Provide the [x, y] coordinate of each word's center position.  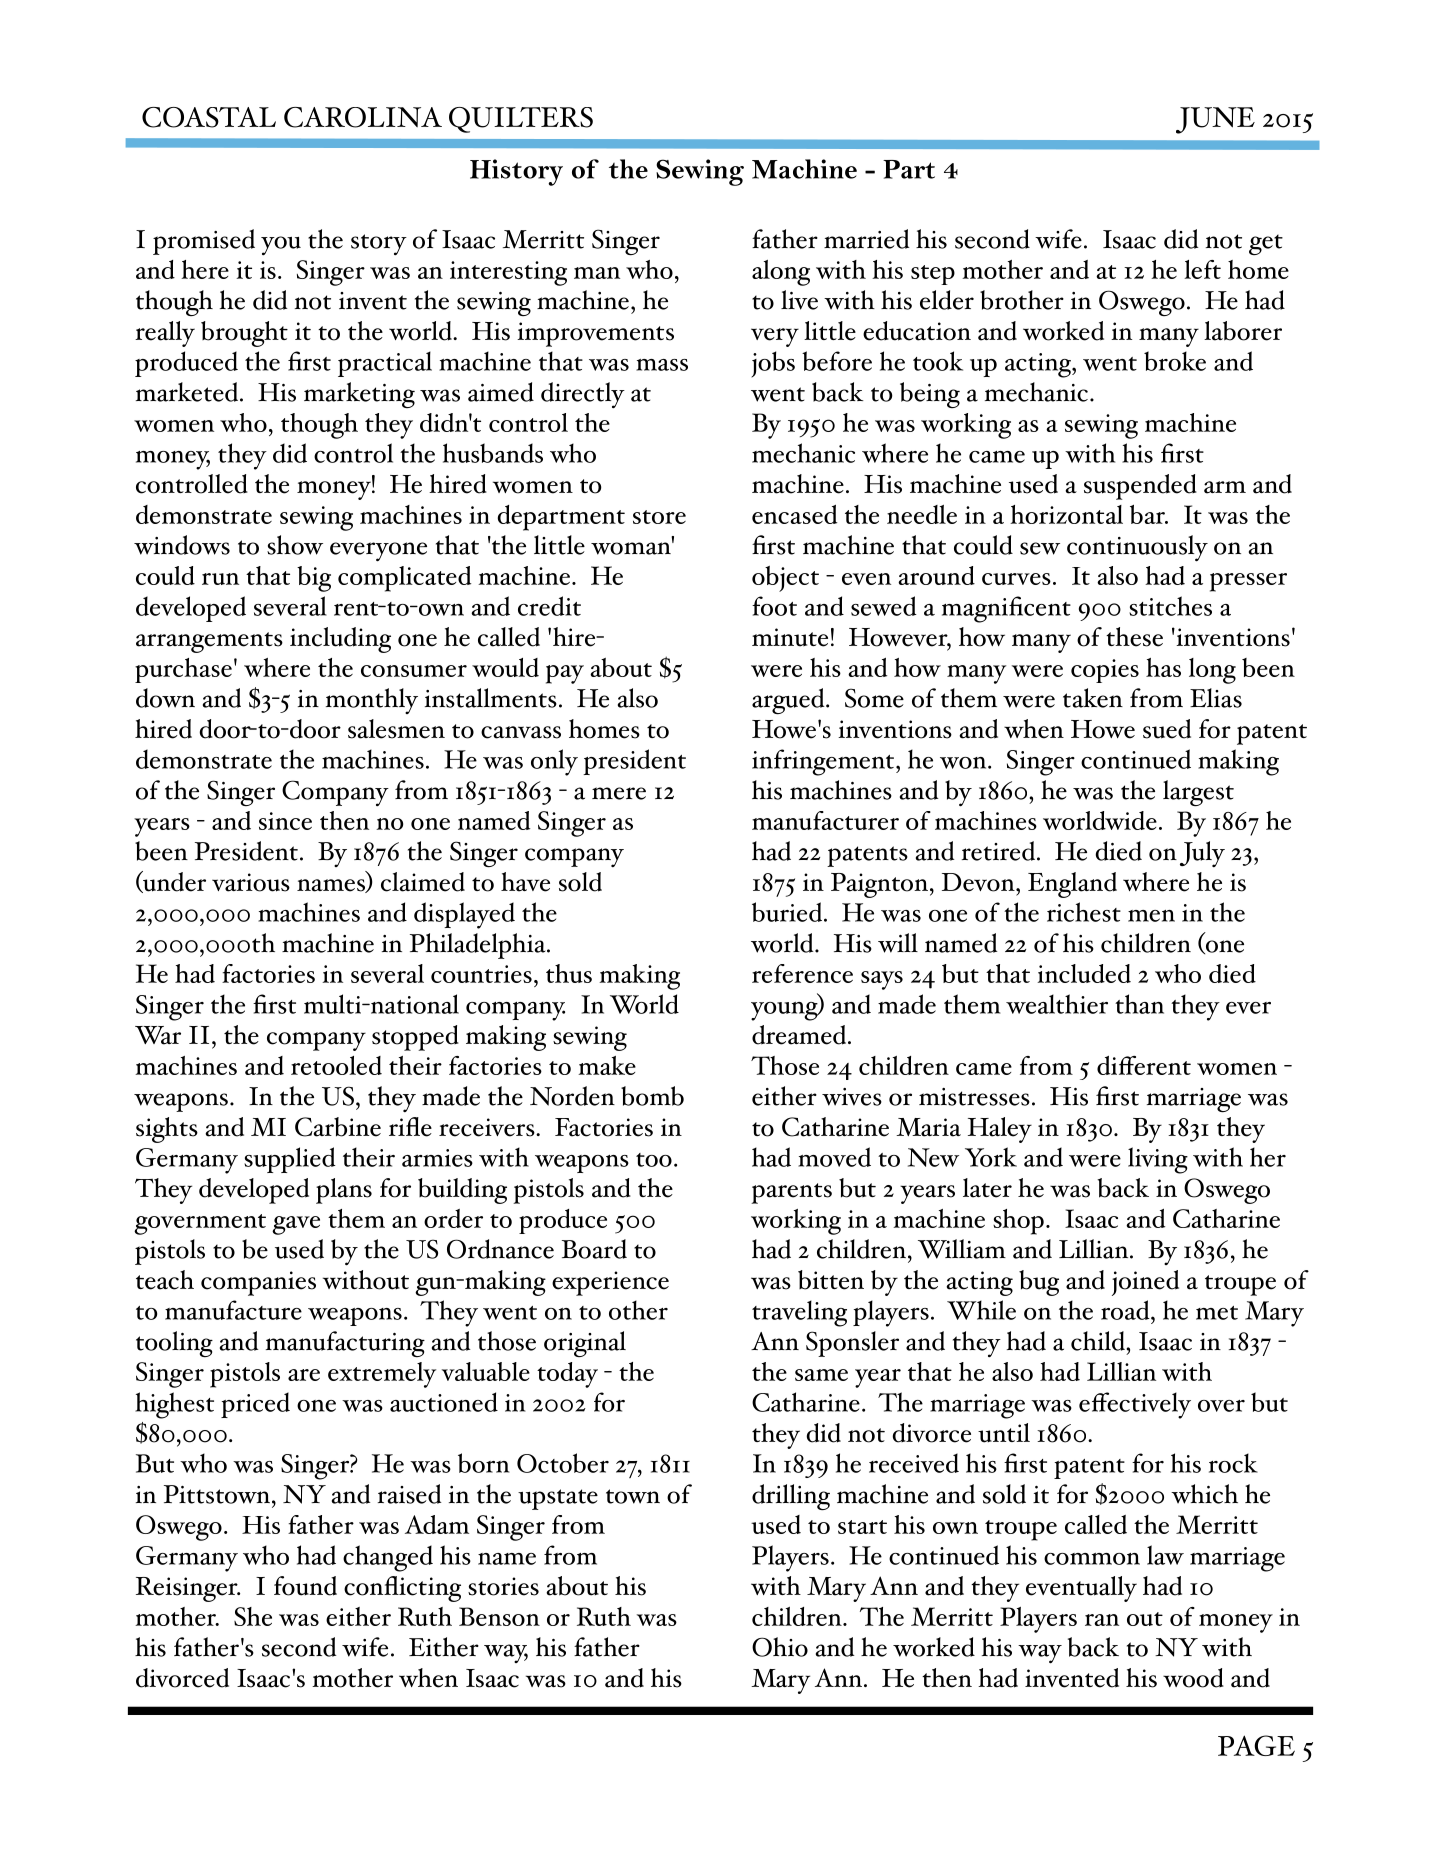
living [1158, 1160]
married [867, 239]
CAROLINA [363, 117]
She [253, 1616]
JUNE [1215, 120]
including [340, 640]
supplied [290, 1160]
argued [789, 701]
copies [1105, 671]
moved [834, 1157]
